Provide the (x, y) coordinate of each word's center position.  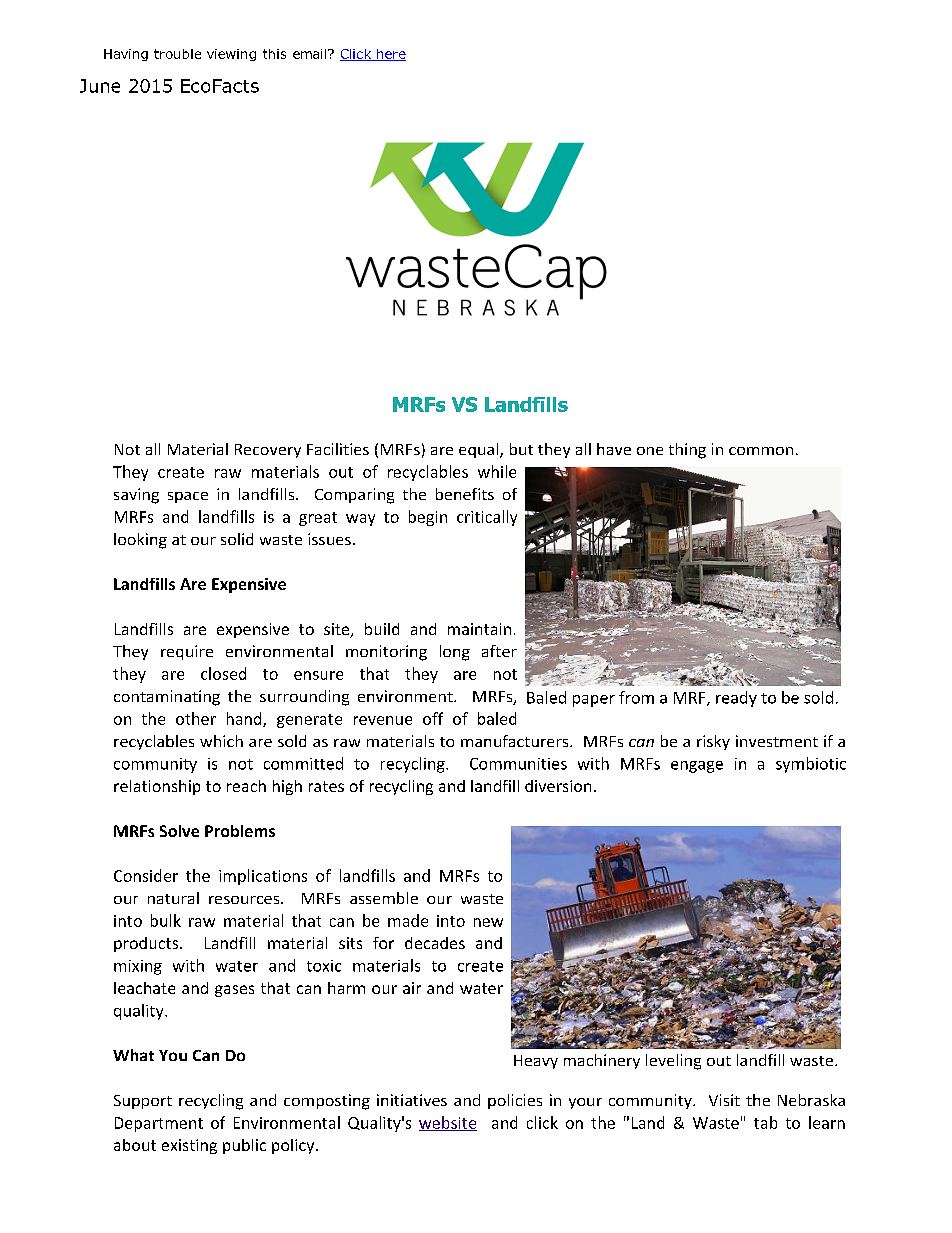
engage (697, 767)
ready (736, 699)
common (761, 451)
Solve (179, 831)
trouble (177, 54)
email (309, 54)
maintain (479, 629)
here (390, 55)
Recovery (268, 451)
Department (159, 1124)
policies (515, 1101)
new (488, 922)
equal (480, 450)
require (187, 652)
